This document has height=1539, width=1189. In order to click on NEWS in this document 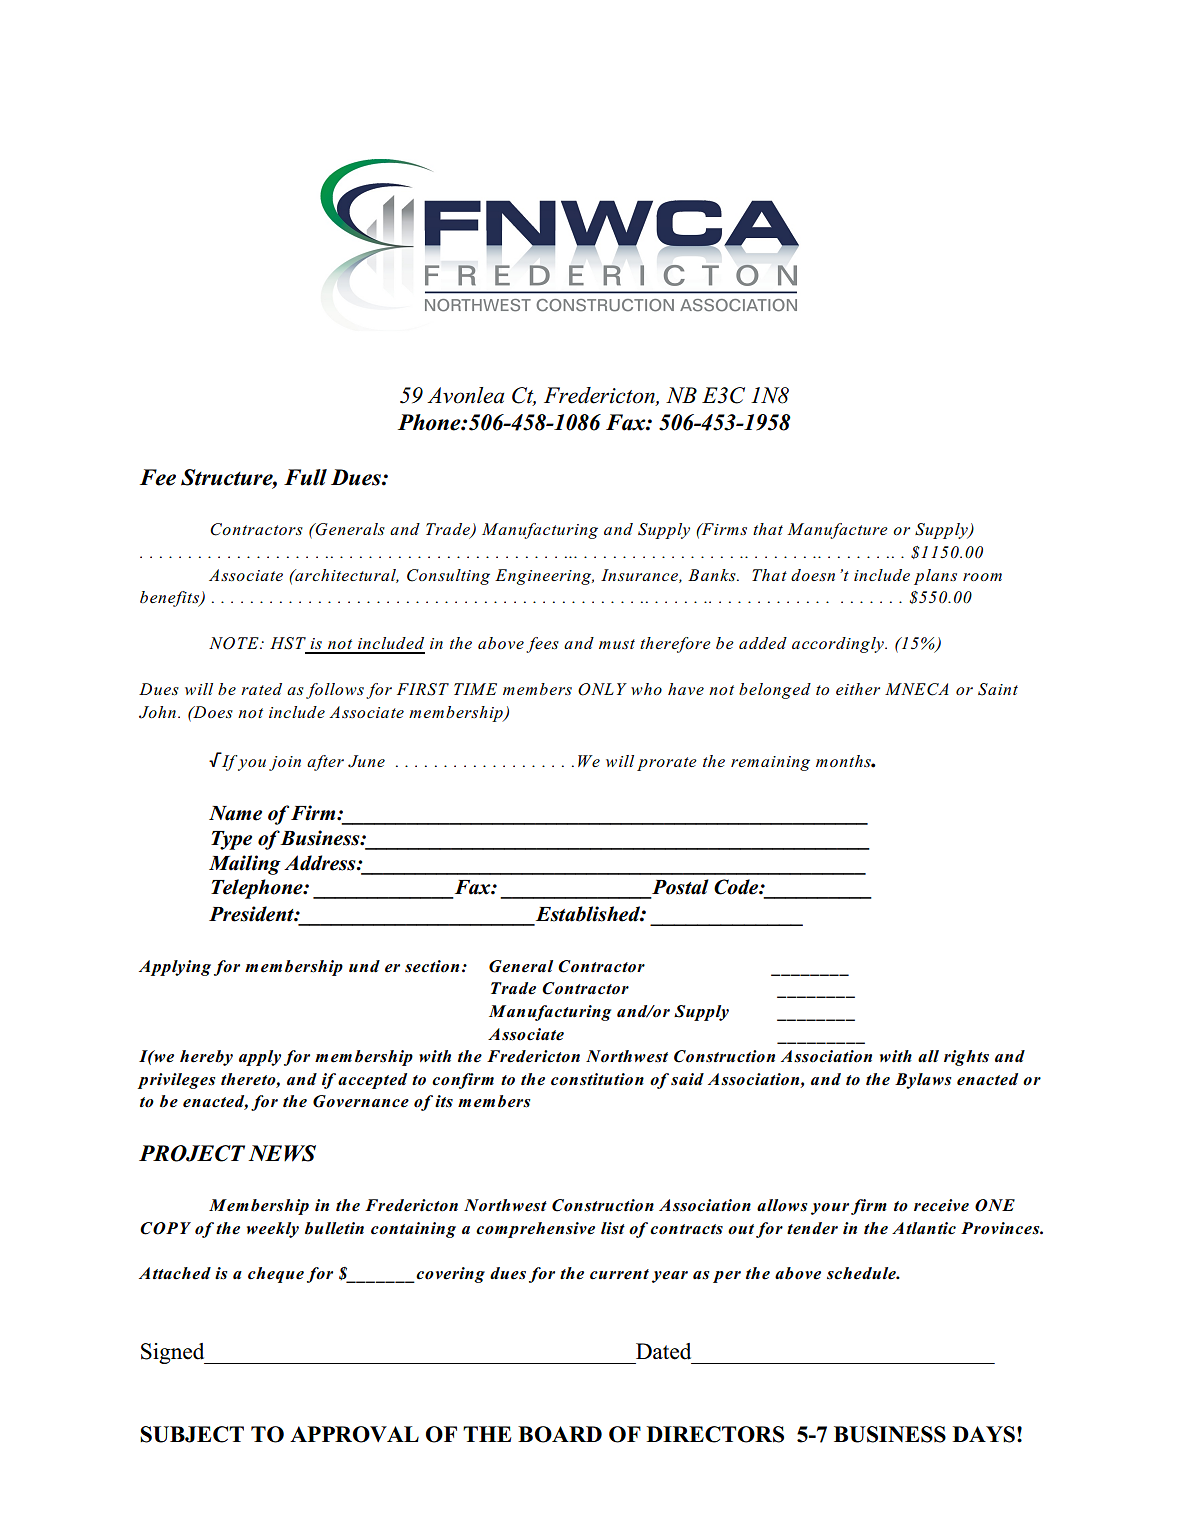, I will do `click(282, 1153)`.
